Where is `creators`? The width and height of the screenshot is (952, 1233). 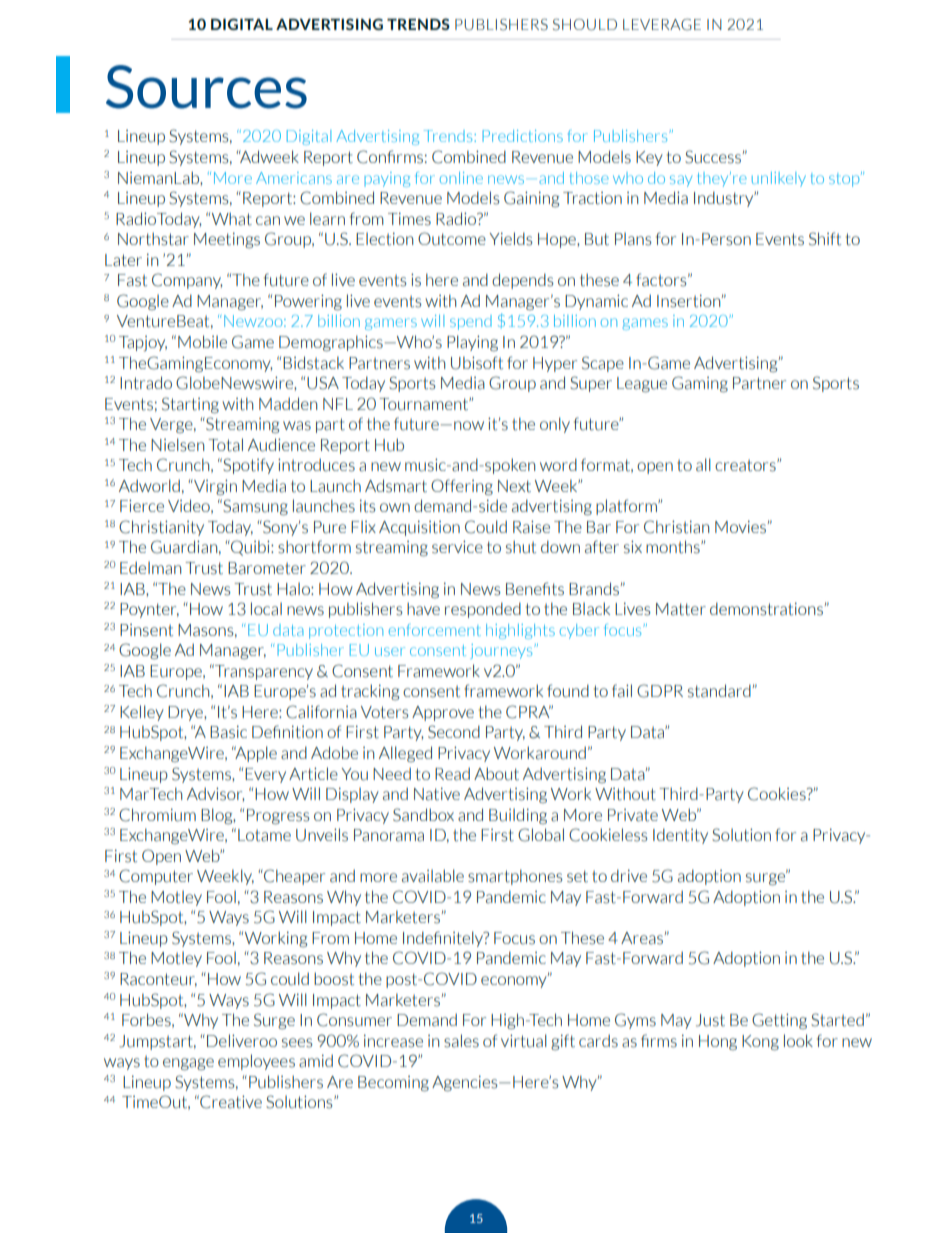
creators is located at coordinates (746, 465).
